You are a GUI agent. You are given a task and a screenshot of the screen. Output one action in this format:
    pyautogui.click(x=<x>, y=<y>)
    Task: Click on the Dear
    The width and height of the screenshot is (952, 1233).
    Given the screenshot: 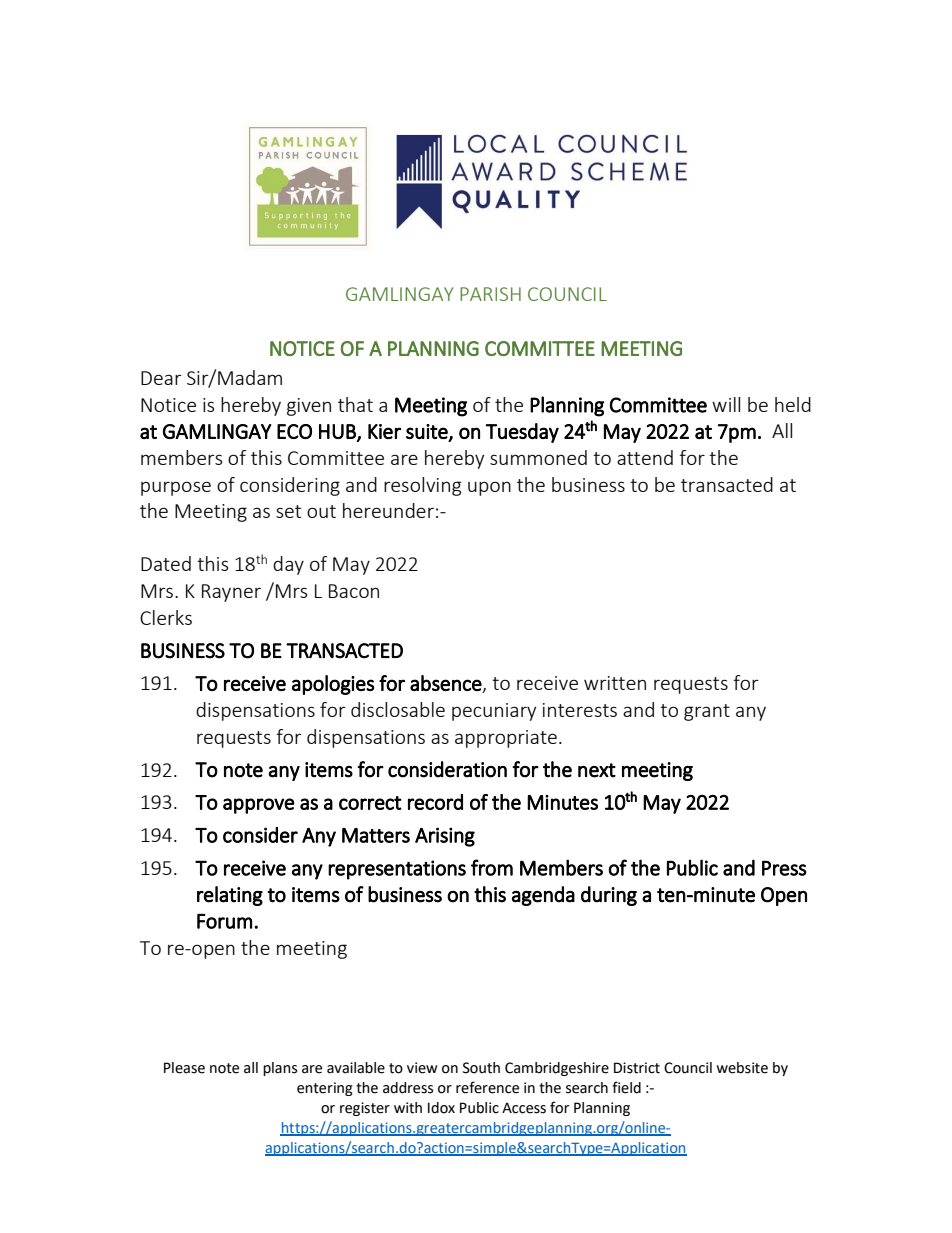 What is the action you would take?
    pyautogui.click(x=161, y=378)
